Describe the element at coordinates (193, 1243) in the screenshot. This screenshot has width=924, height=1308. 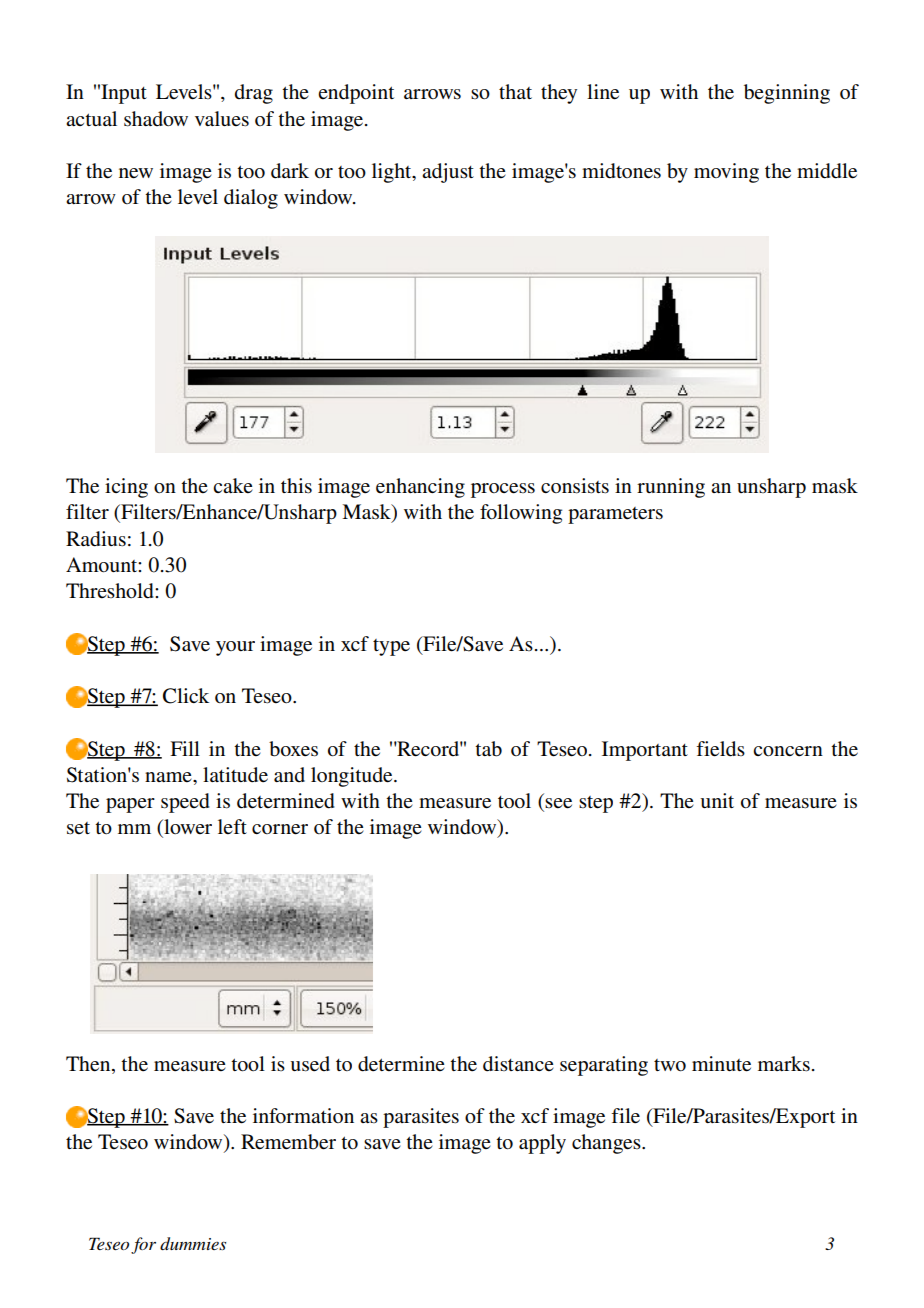
I see `dummies` at that location.
